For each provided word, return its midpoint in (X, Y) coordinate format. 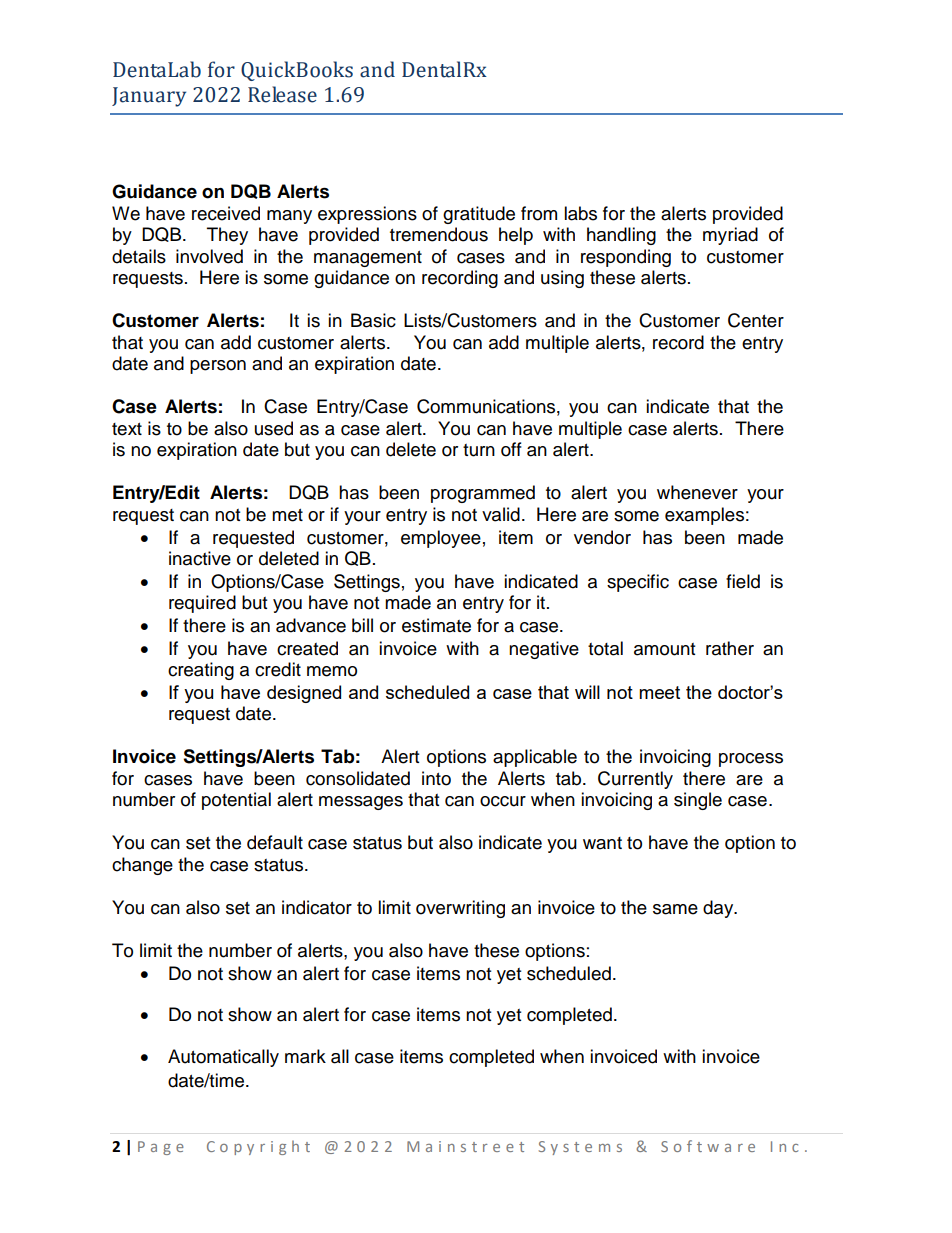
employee (441, 539)
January (149, 97)
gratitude (479, 215)
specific (638, 583)
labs (580, 213)
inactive (200, 558)
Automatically (223, 1058)
